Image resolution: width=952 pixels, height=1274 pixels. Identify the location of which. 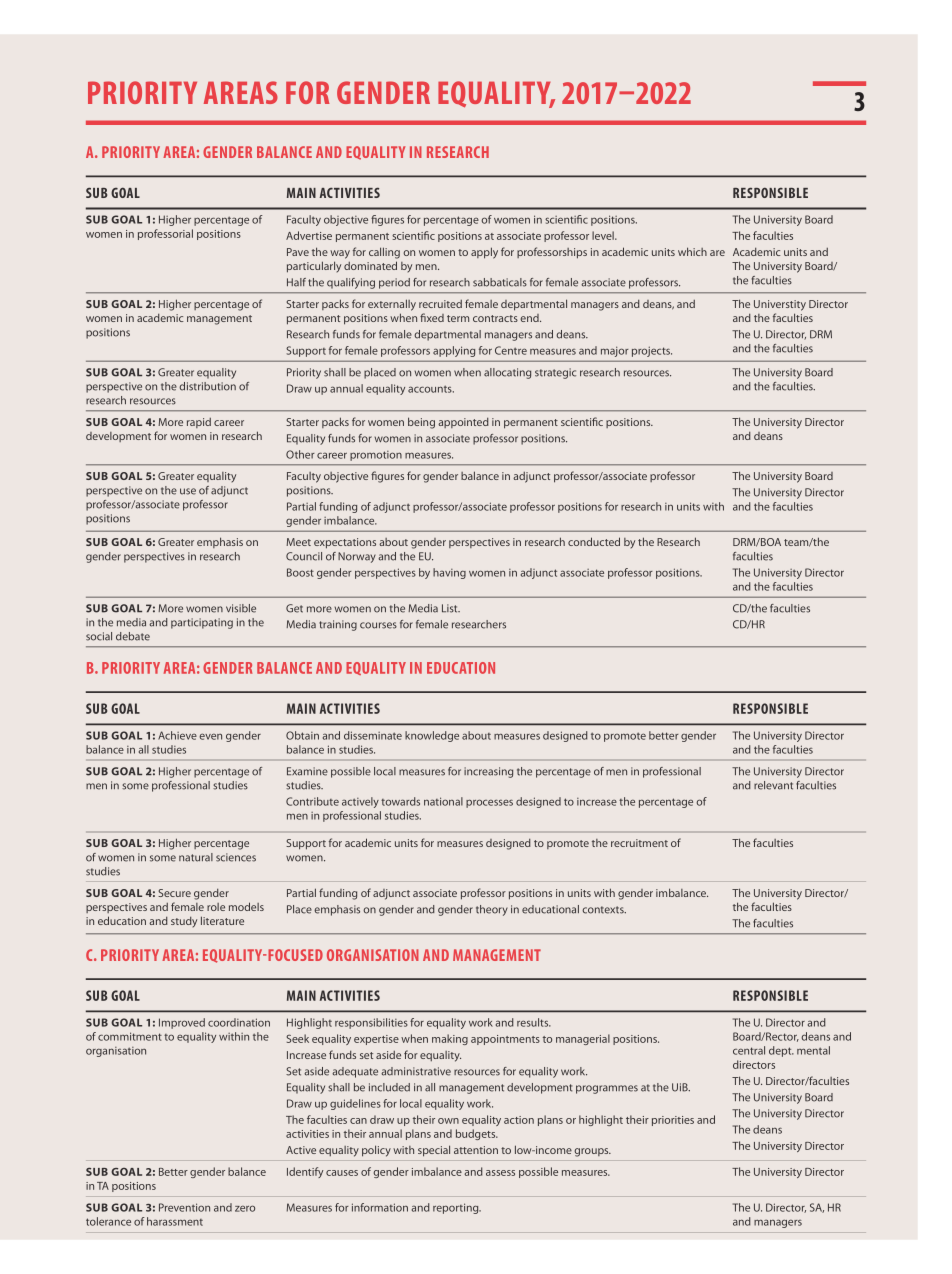
(692, 251).
